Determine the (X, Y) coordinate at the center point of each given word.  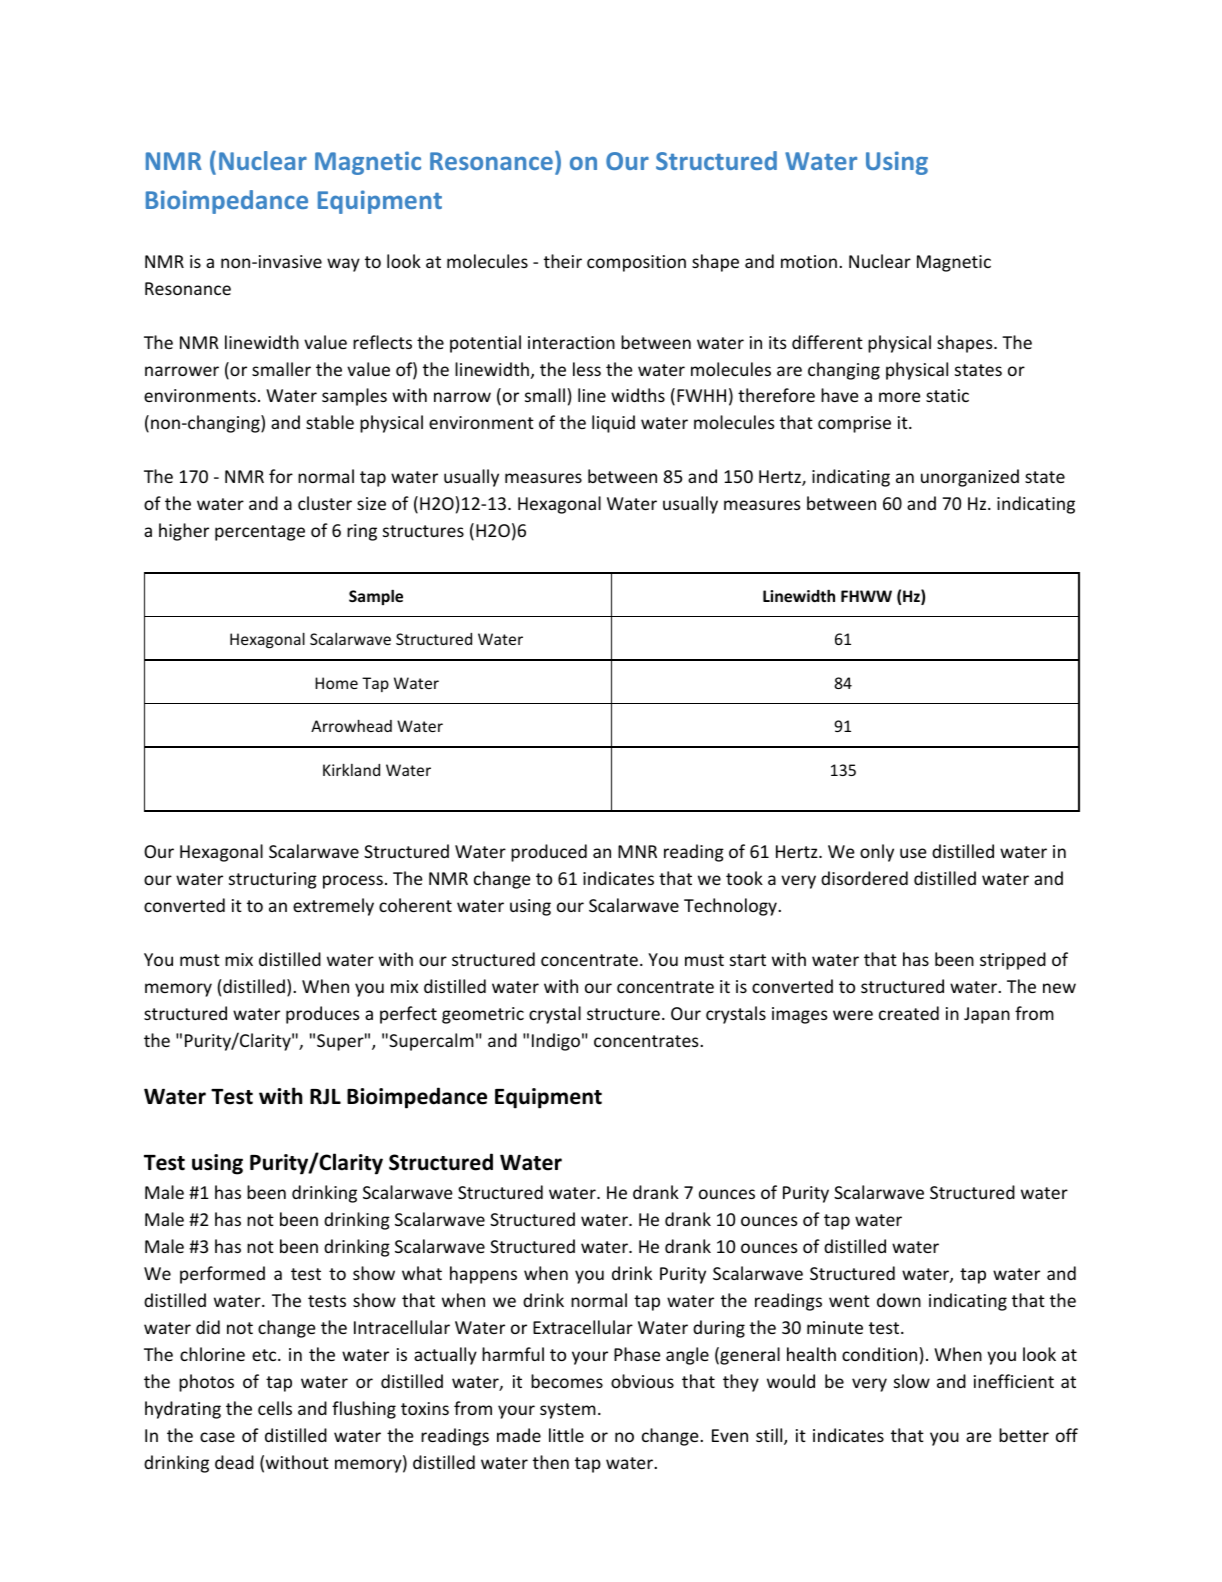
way (343, 265)
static (947, 395)
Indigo (556, 1042)
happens (483, 1275)
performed (222, 1275)
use (913, 853)
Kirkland (351, 769)
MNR (637, 851)
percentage (260, 533)
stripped (1013, 961)
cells (275, 1408)
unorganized (970, 478)
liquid (613, 424)
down (899, 1300)
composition (636, 263)
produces (323, 1015)
